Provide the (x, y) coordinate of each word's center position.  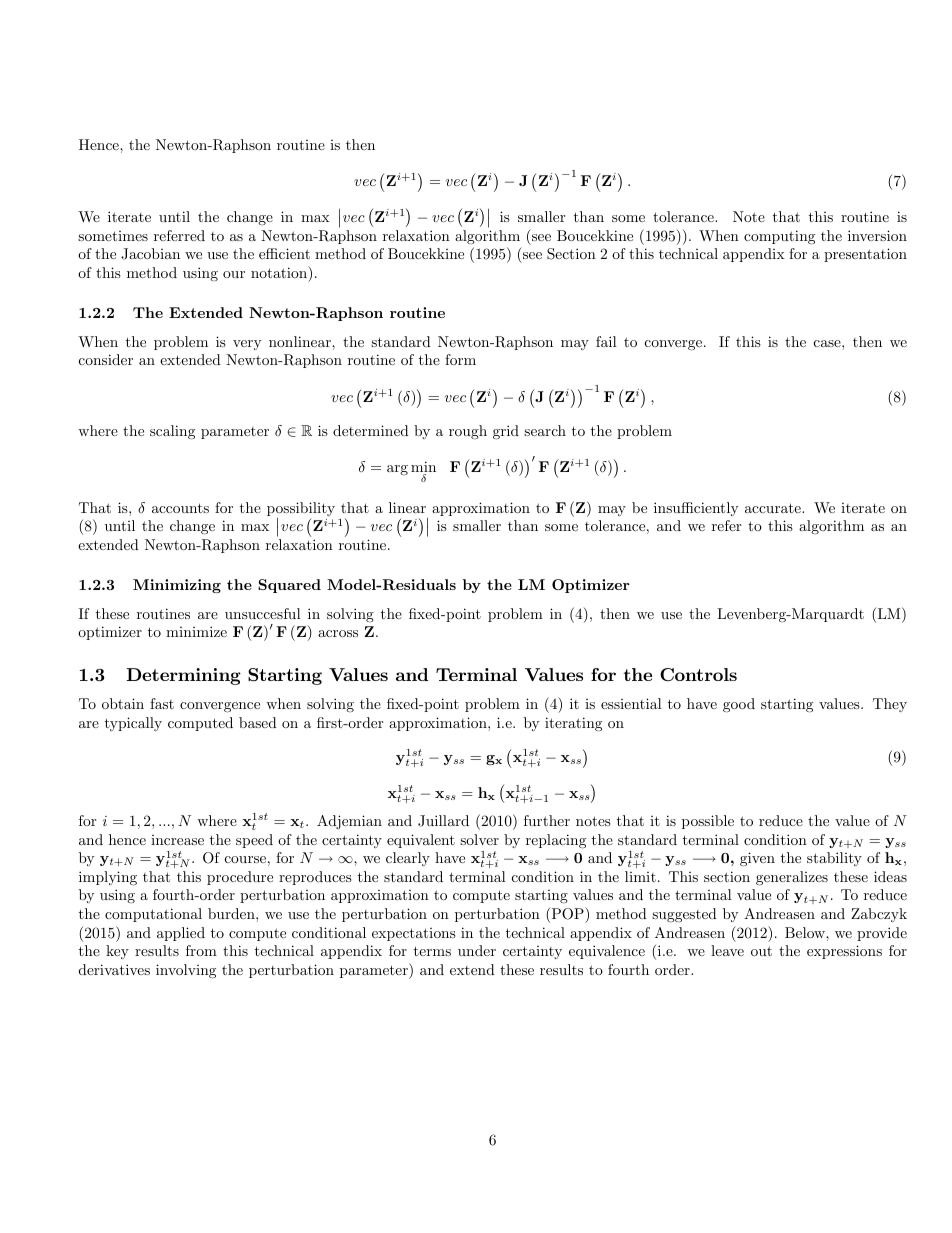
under (477, 950)
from (201, 950)
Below (806, 932)
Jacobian (150, 254)
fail (606, 341)
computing (779, 237)
